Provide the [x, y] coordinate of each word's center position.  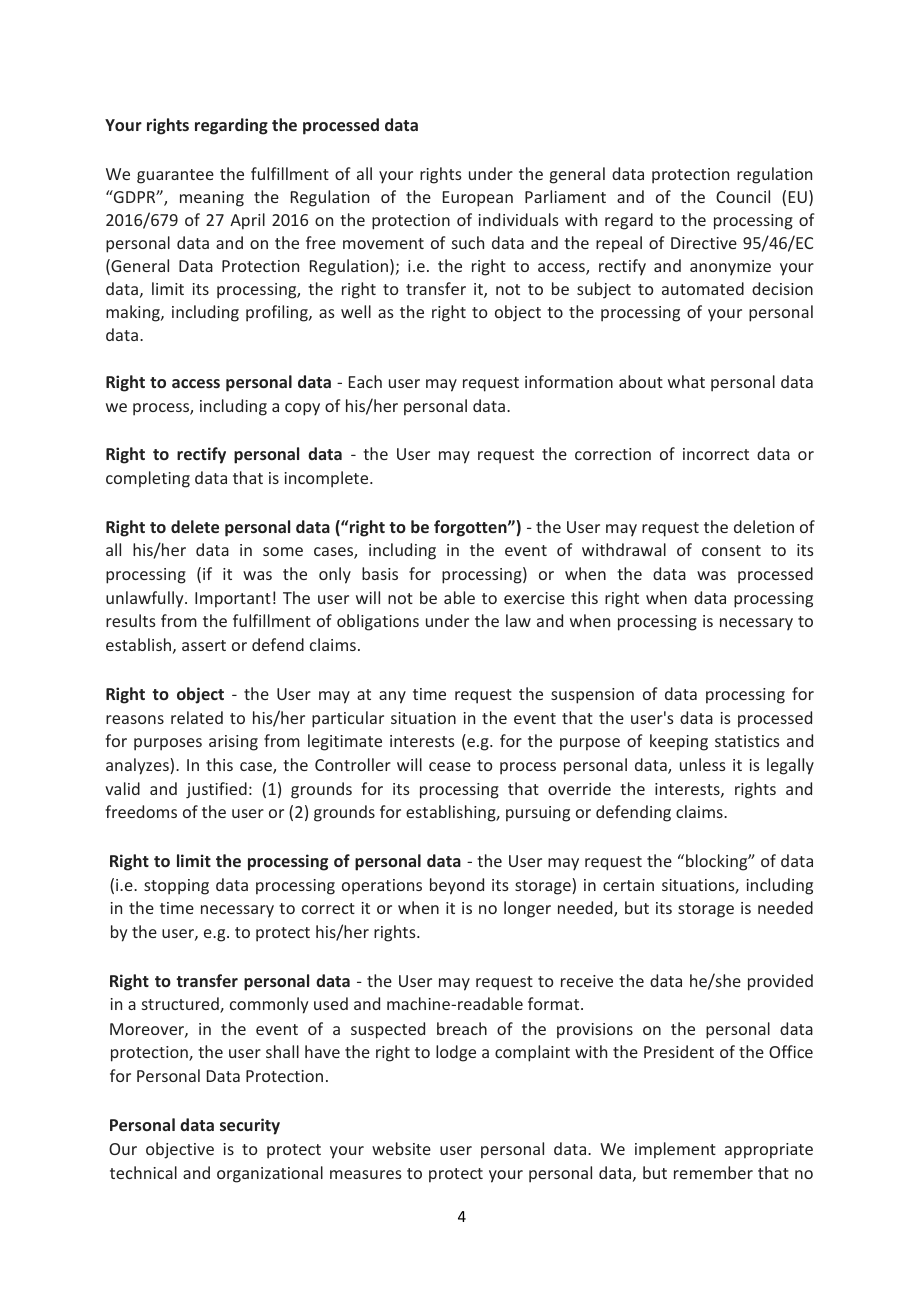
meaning [212, 199]
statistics [747, 741]
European [478, 199]
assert [204, 645]
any [392, 697]
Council [743, 196]
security [250, 1126]
